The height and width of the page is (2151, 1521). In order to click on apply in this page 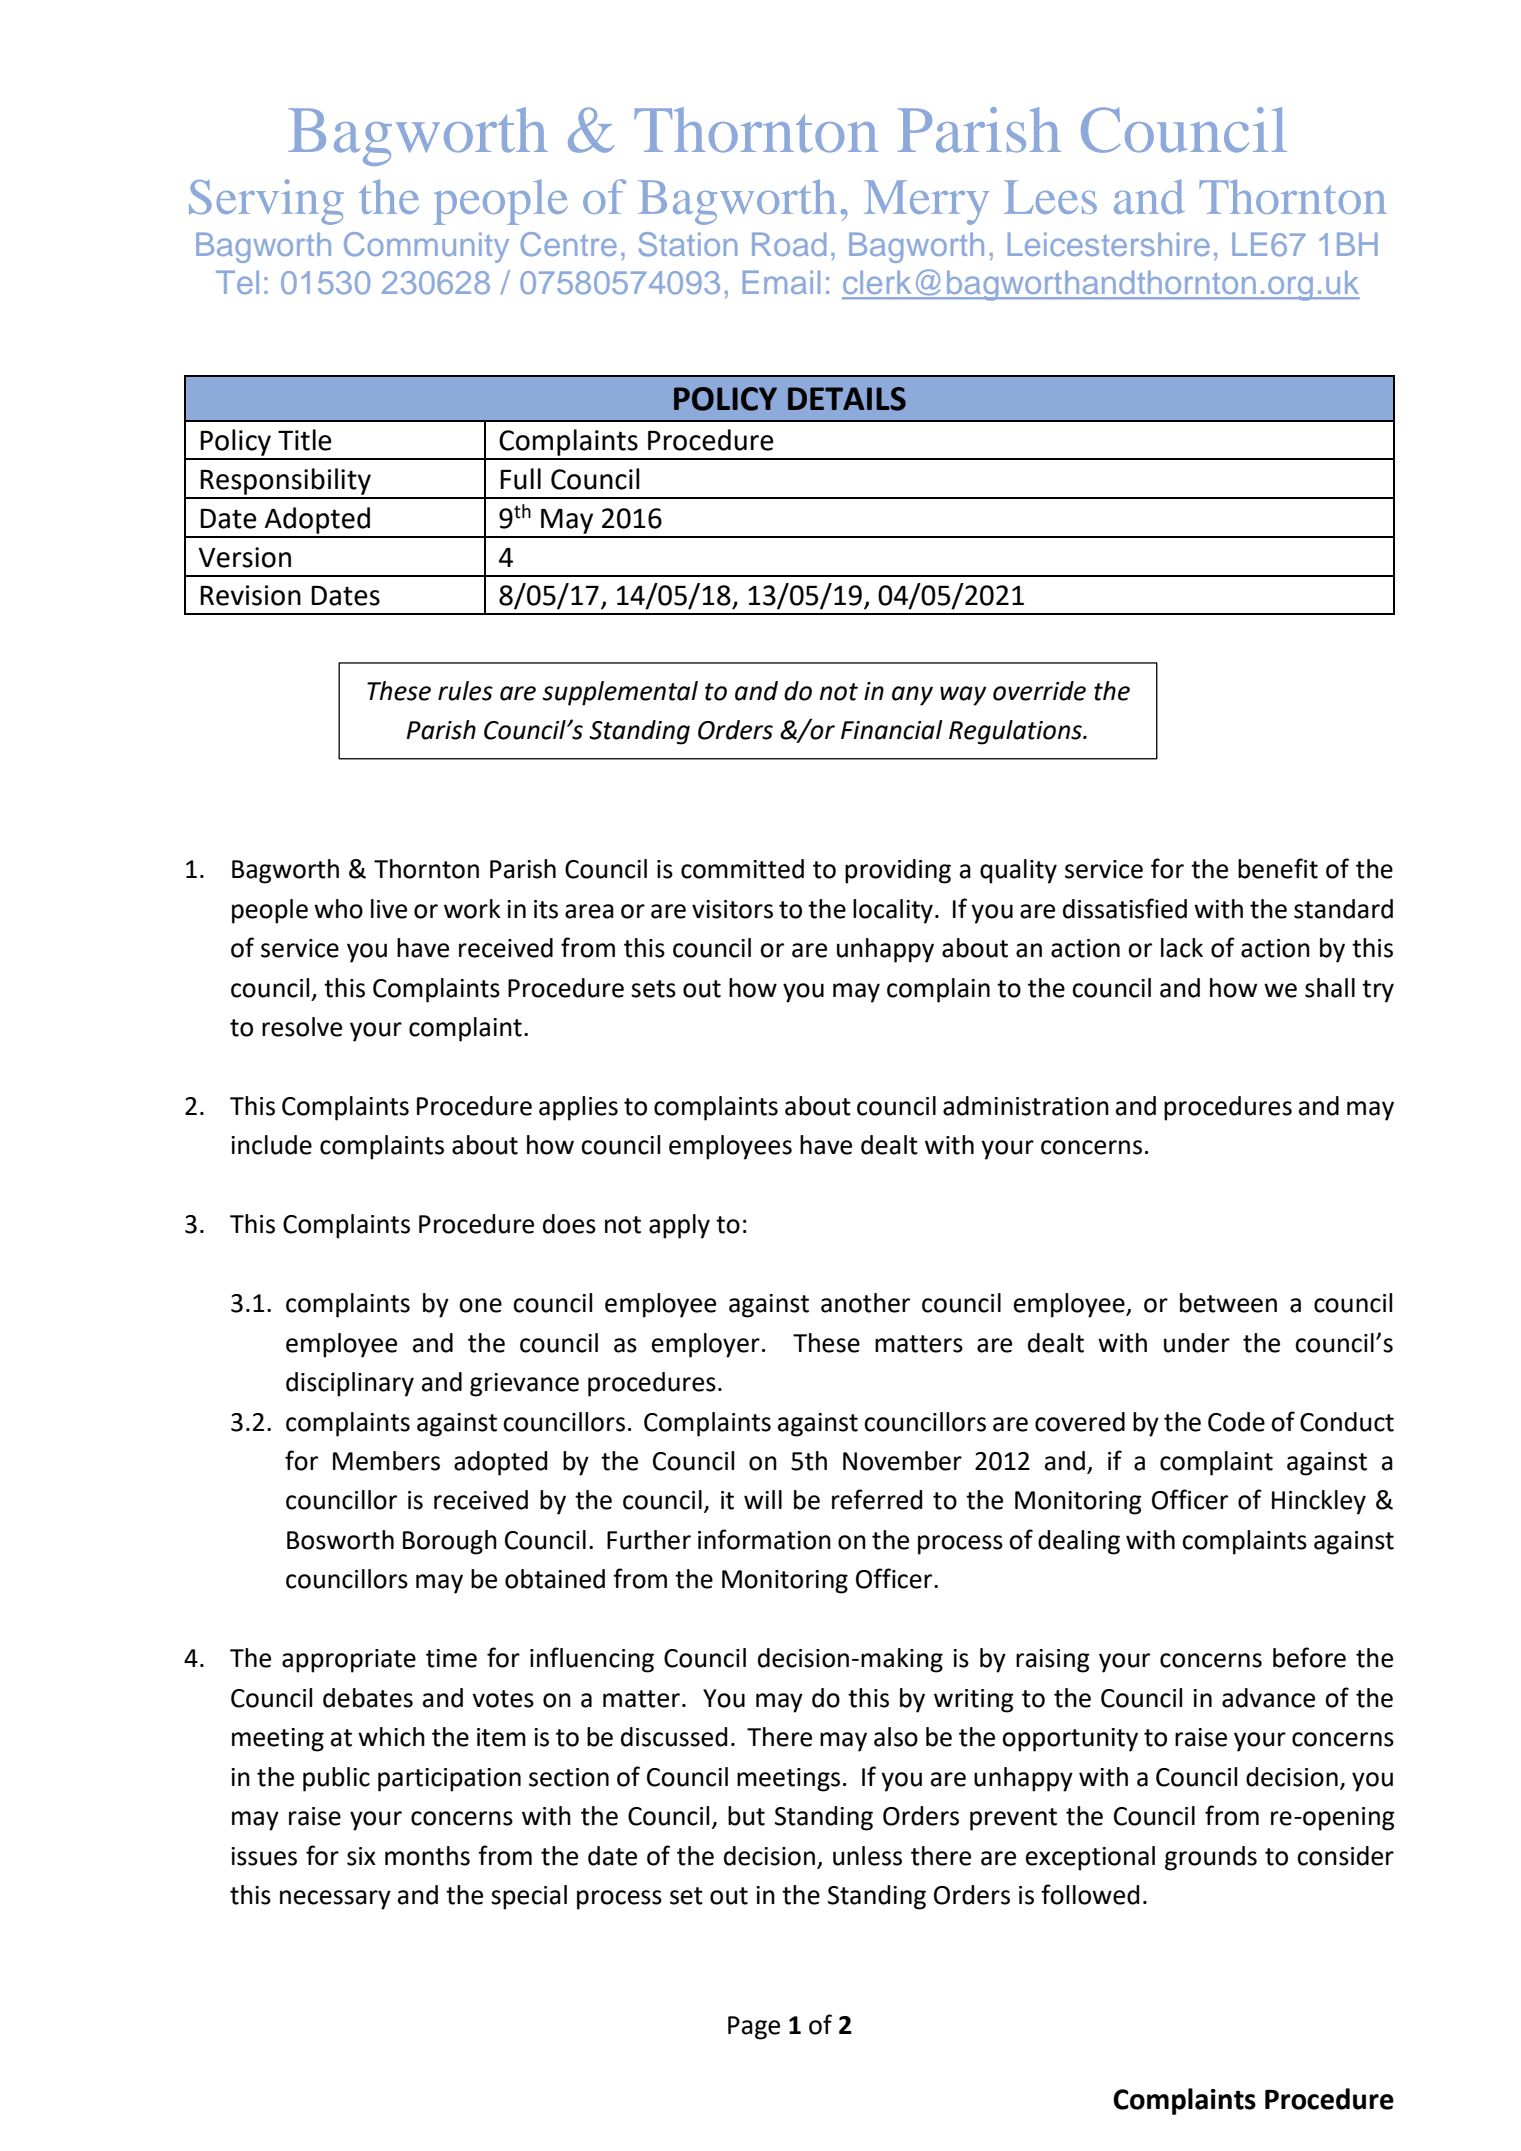, I will do `click(679, 1226)`.
